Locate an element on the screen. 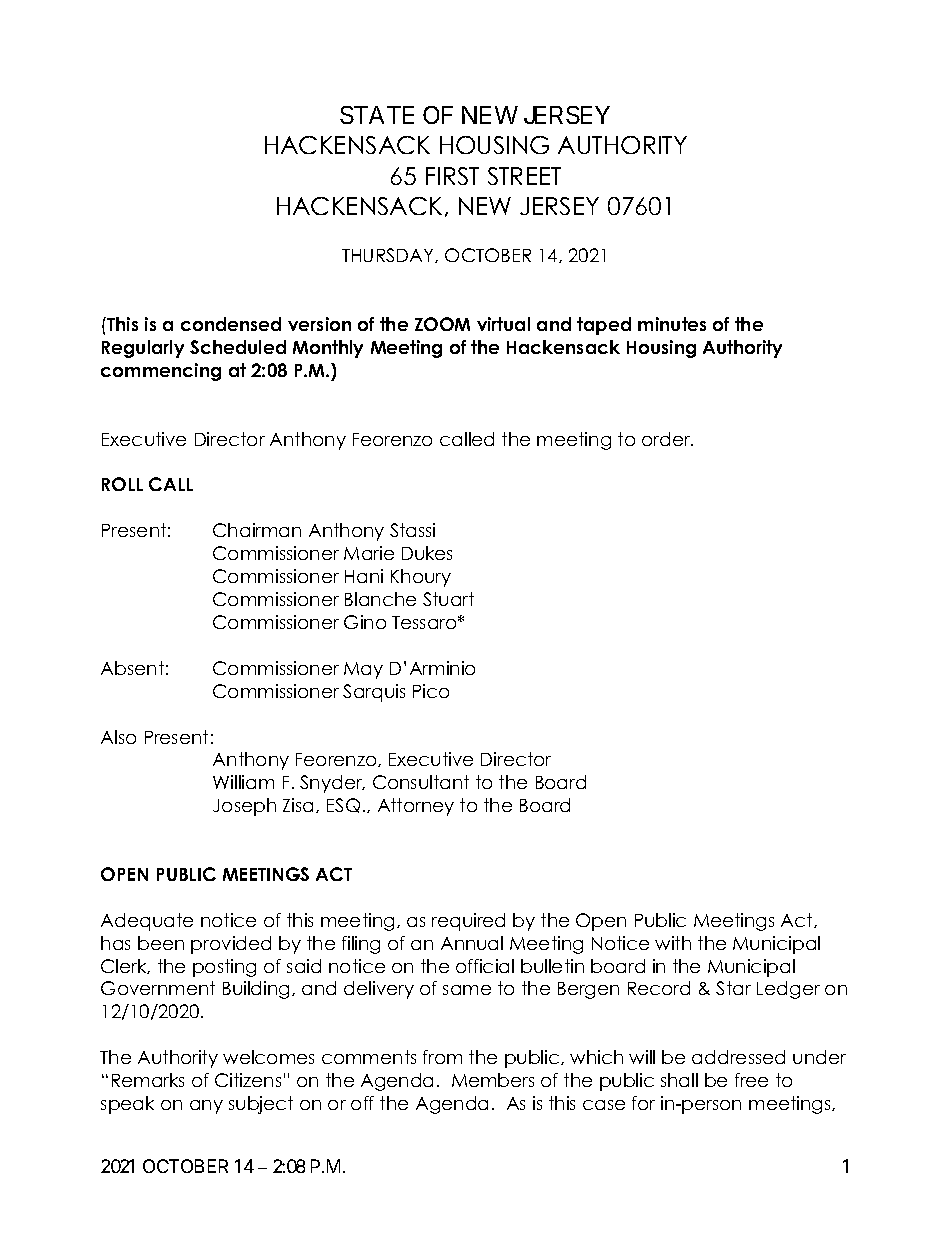  ZOOM is located at coordinates (442, 324).
